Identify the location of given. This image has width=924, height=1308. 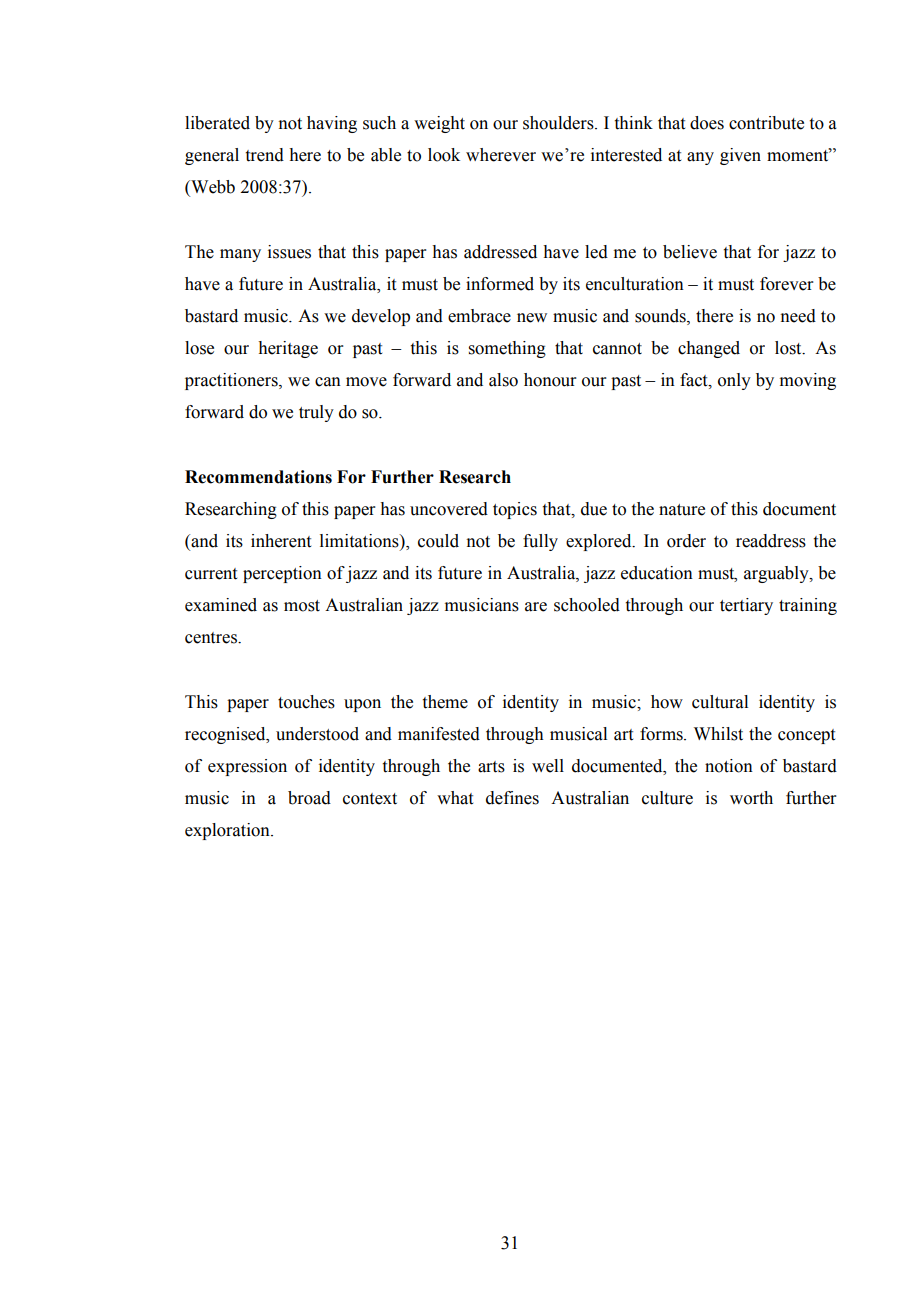
(740, 156).
